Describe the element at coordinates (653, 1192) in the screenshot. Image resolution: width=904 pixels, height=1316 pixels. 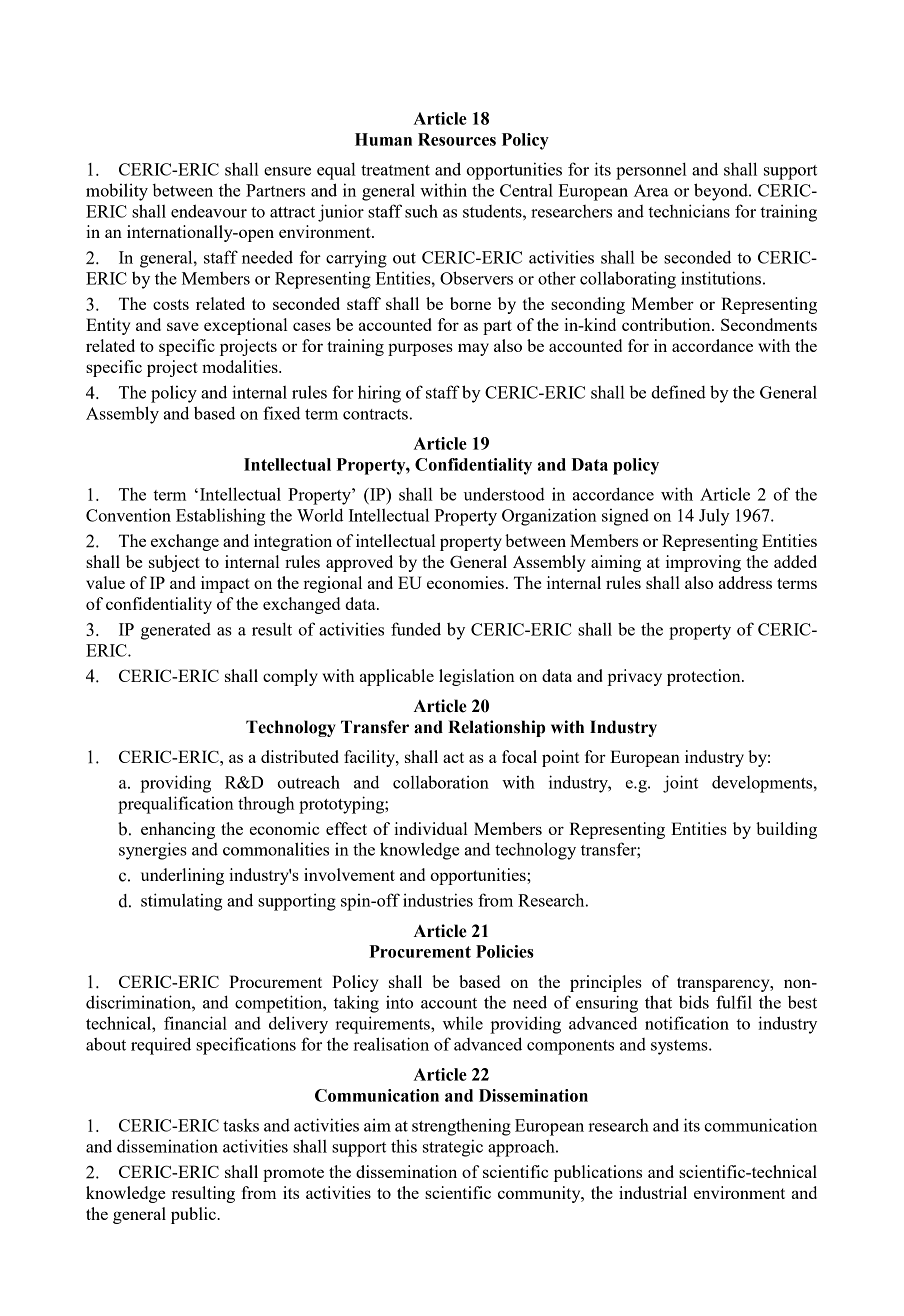
I see `industrial` at that location.
